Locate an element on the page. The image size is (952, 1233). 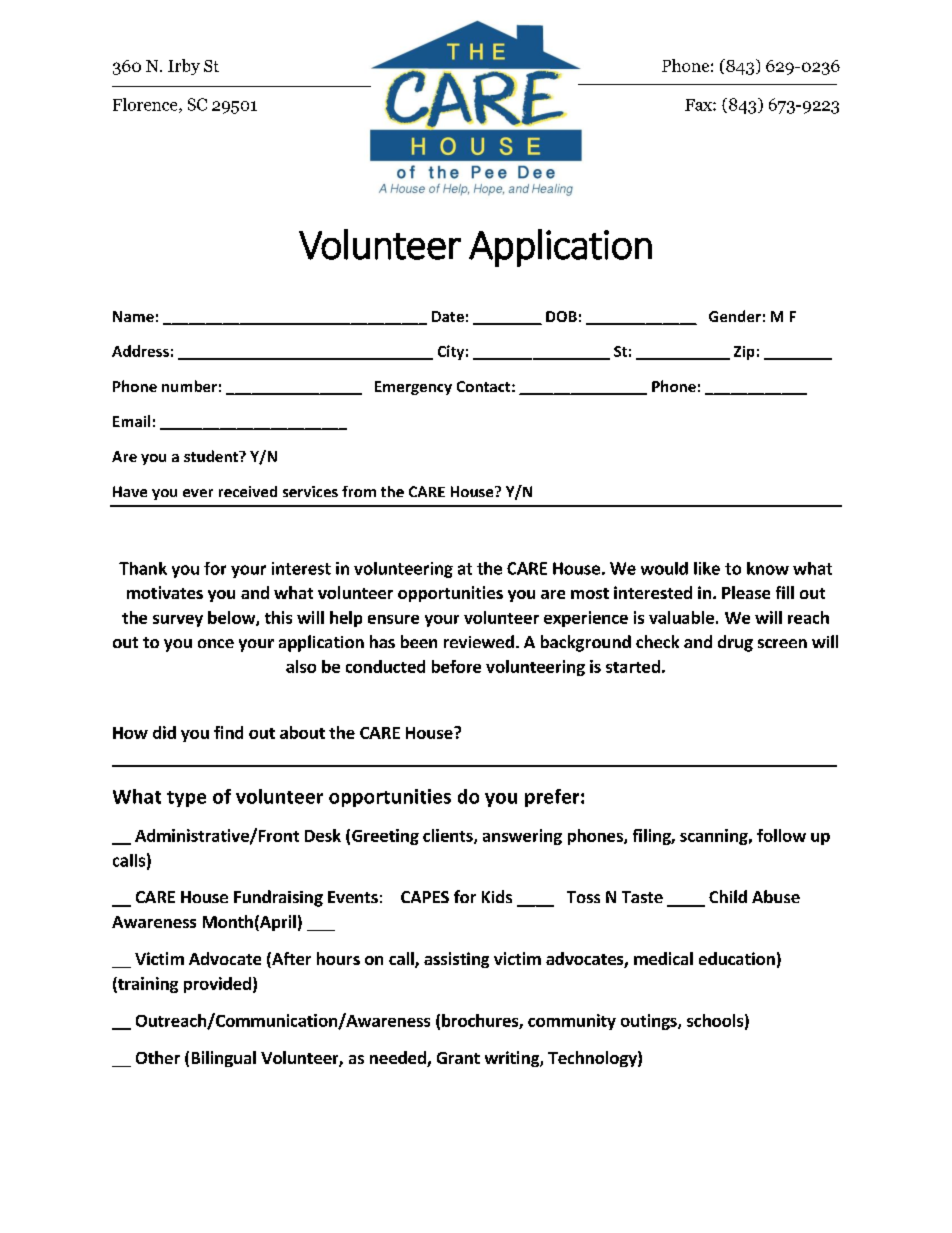
Florence is located at coordinates (146, 105).
